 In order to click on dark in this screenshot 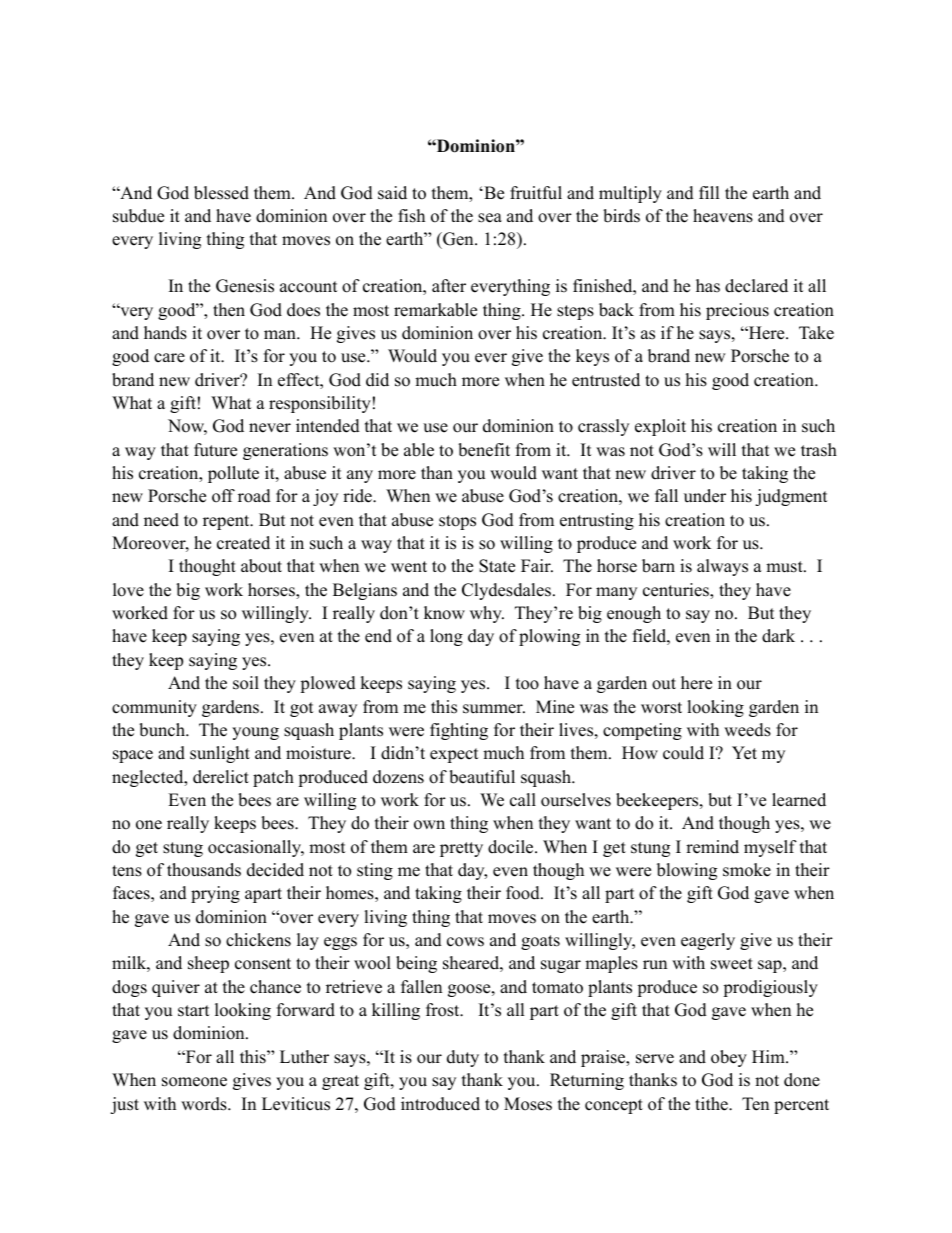, I will do `click(778, 636)`.
